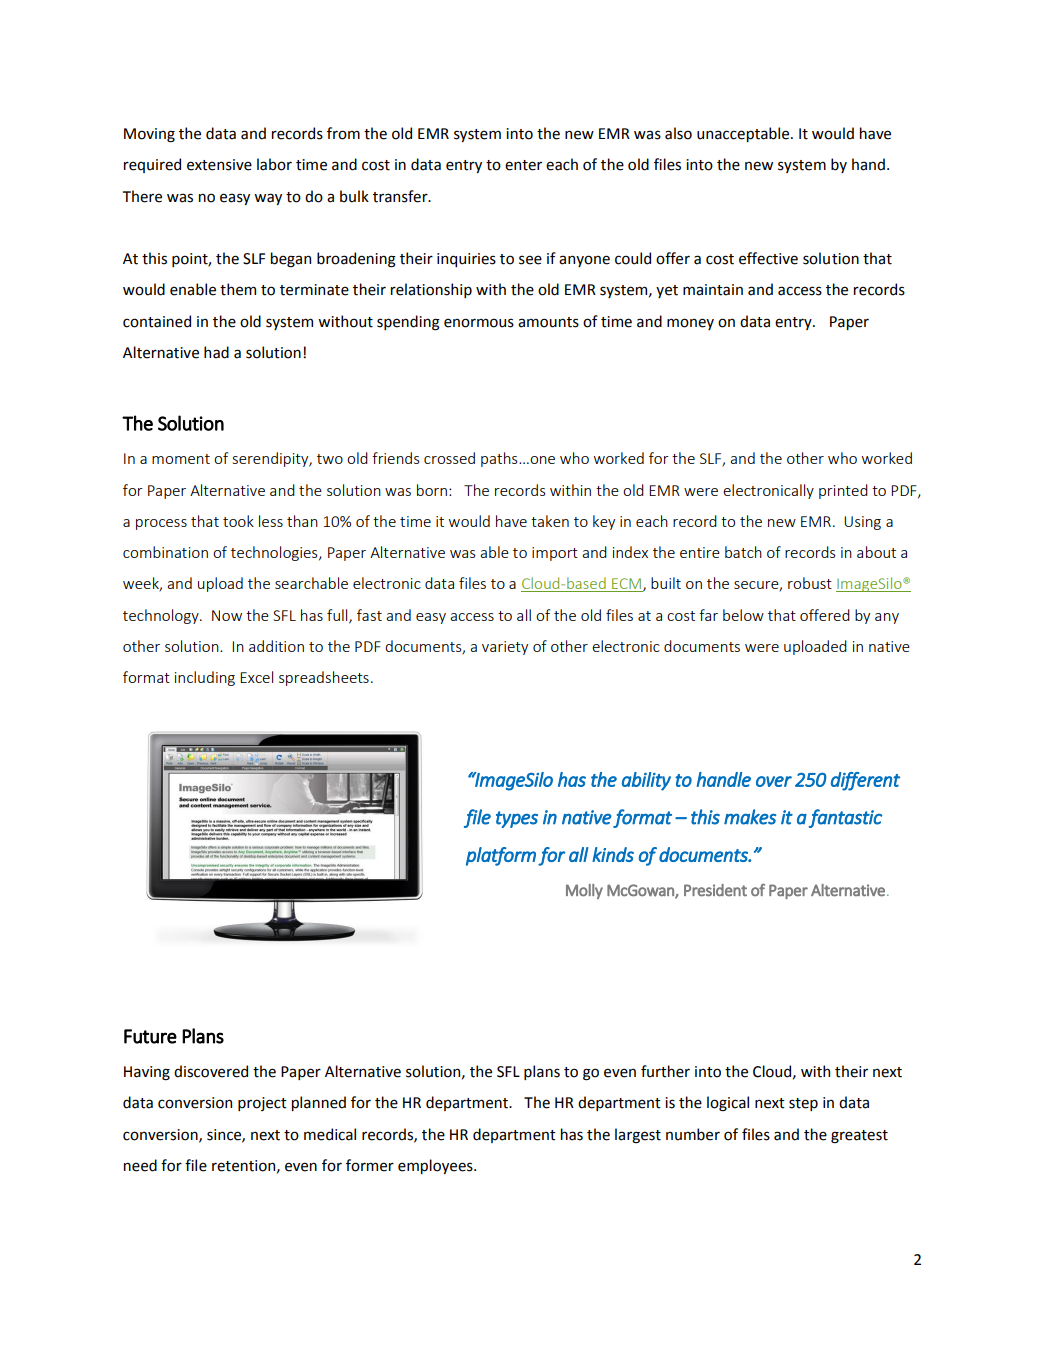 The height and width of the page is (1352, 1045). Describe the element at coordinates (843, 491) in the page. I see `printed` at that location.
